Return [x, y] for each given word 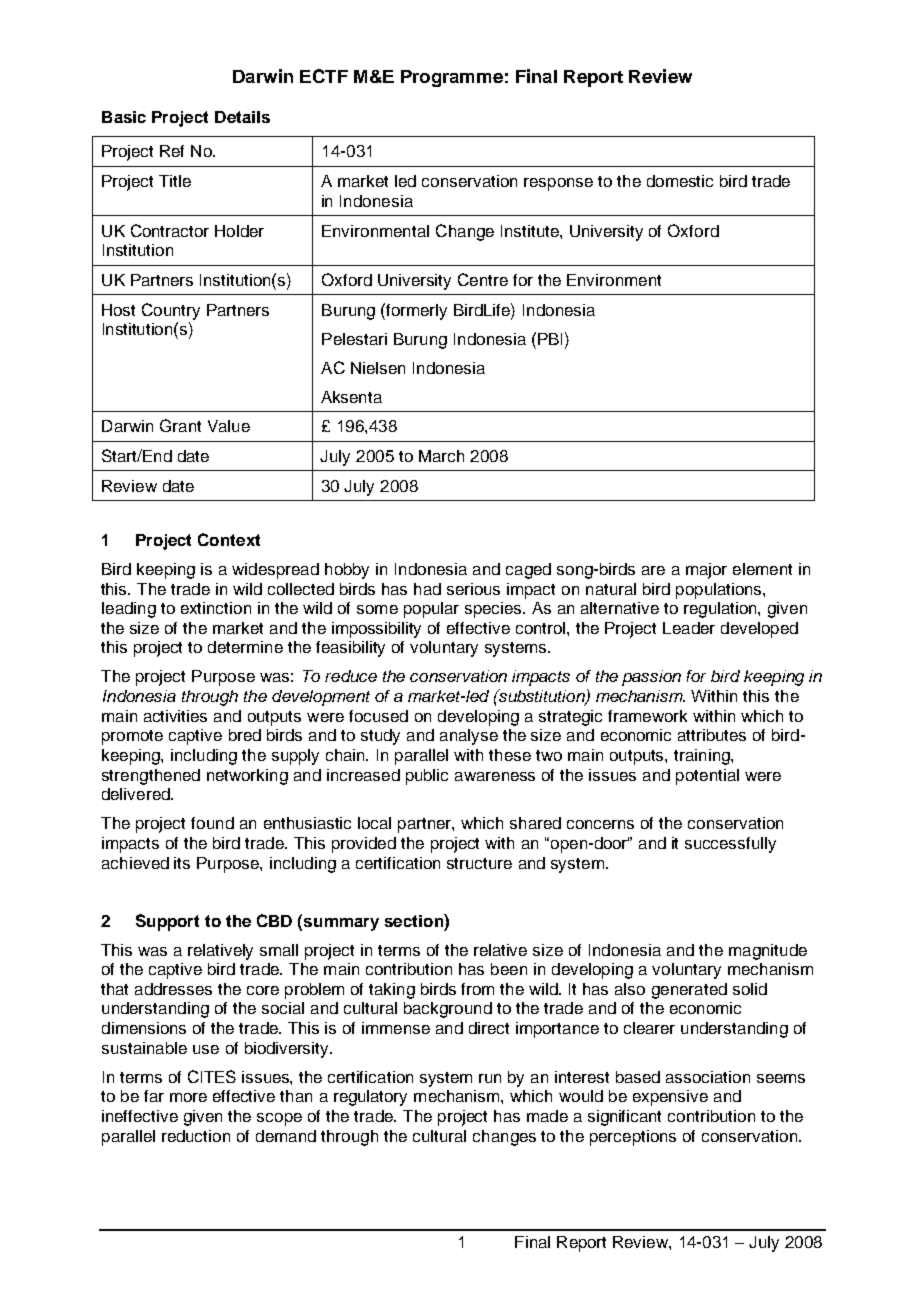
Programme [452, 78]
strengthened [151, 777]
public [427, 777]
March [441, 456]
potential [707, 777]
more [188, 1097]
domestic [680, 181]
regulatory [370, 1098]
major [706, 571]
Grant [180, 425]
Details [242, 117]
